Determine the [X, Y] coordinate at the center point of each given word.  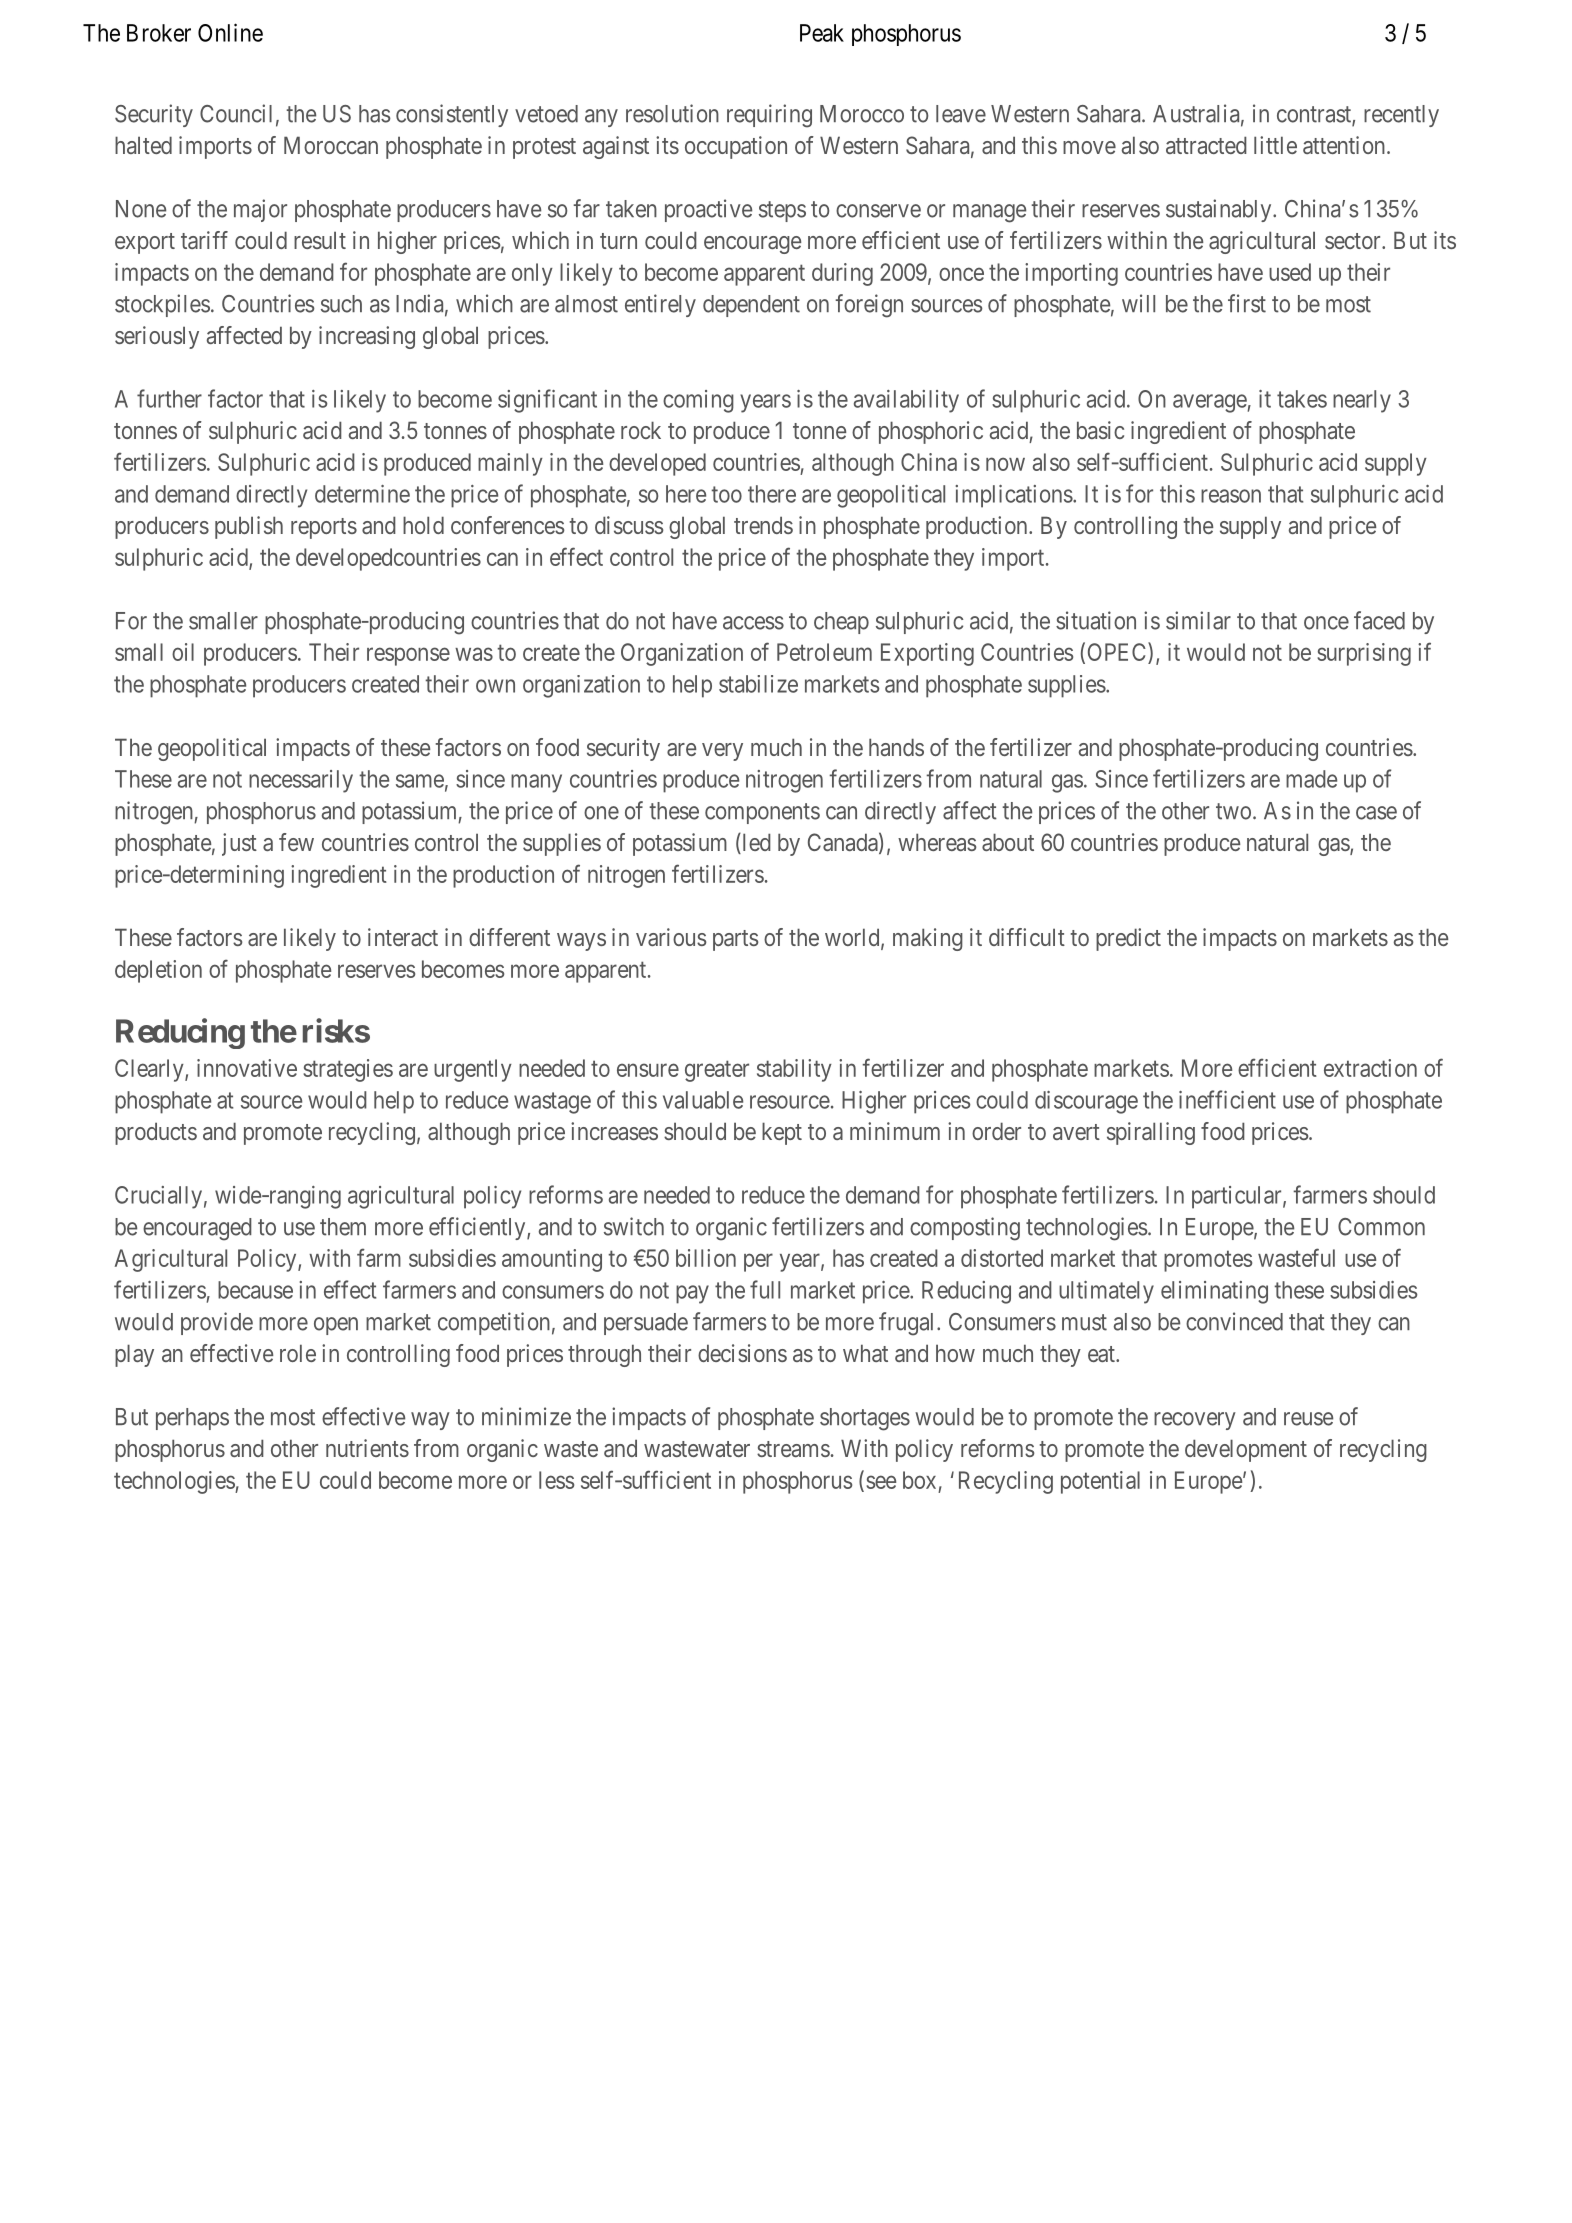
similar [1198, 620]
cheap [841, 623]
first [1247, 303]
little [1275, 145]
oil [183, 652]
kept [782, 1133]
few [296, 842]
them [343, 1227]
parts [736, 940]
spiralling [1151, 1133]
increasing [367, 337]
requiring [769, 116]
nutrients [367, 1448]
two [1233, 811]
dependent [751, 306]
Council [236, 113]
